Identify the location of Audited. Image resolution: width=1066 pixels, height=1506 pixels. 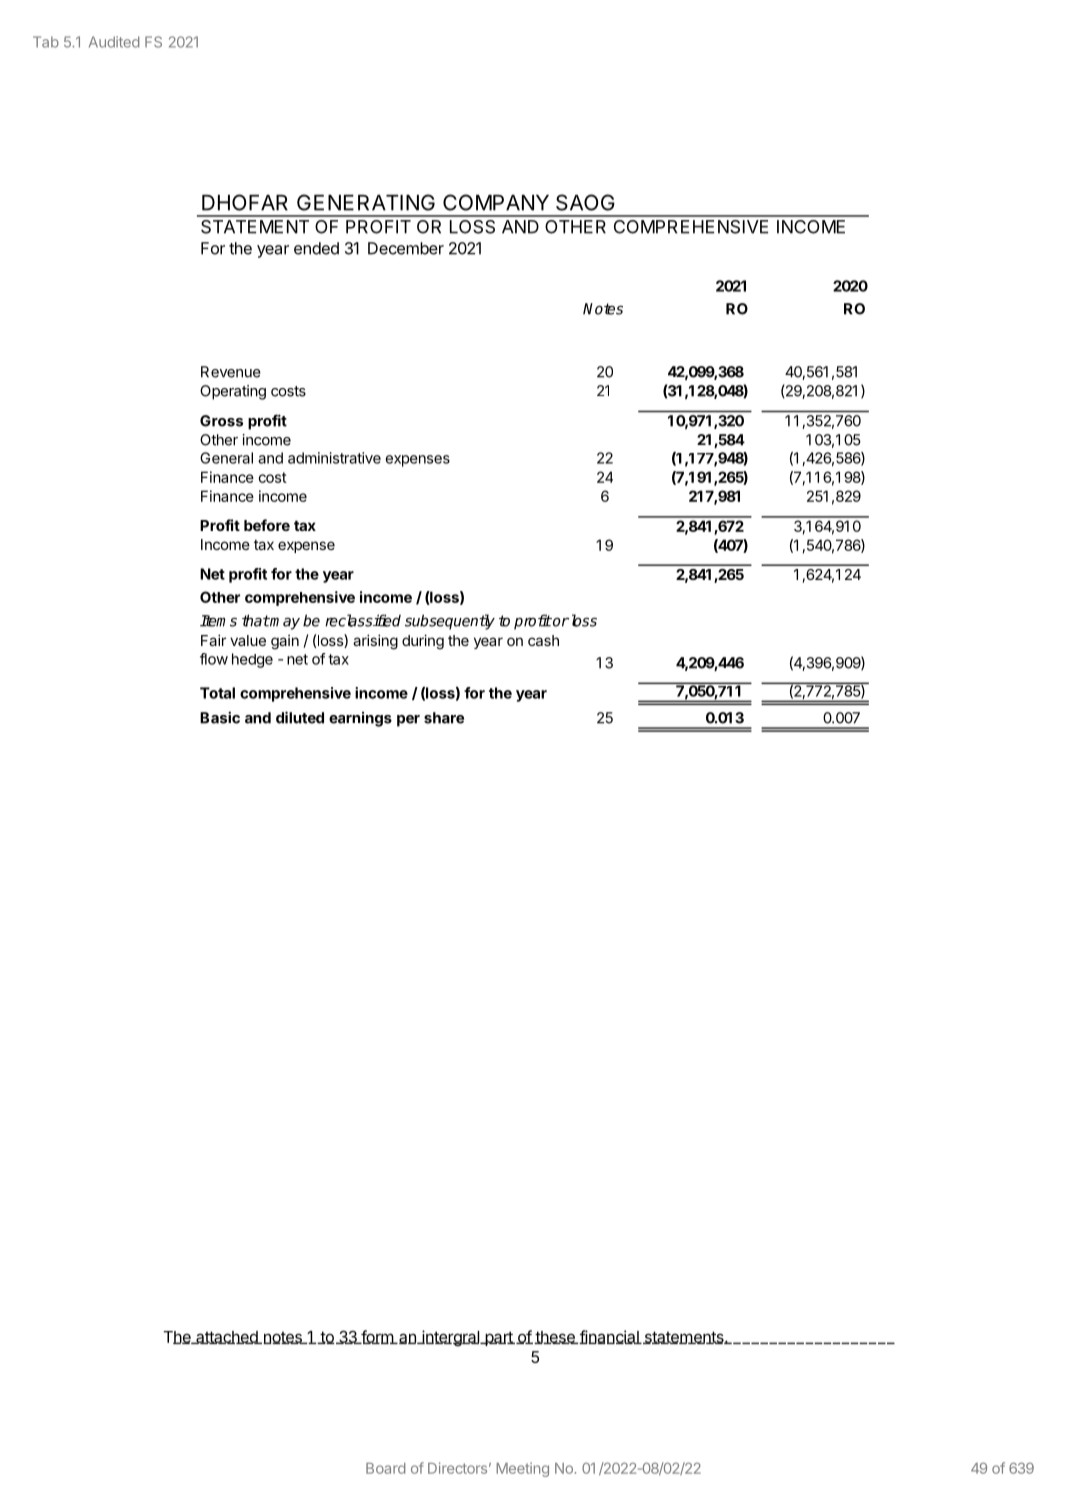
(114, 42).
